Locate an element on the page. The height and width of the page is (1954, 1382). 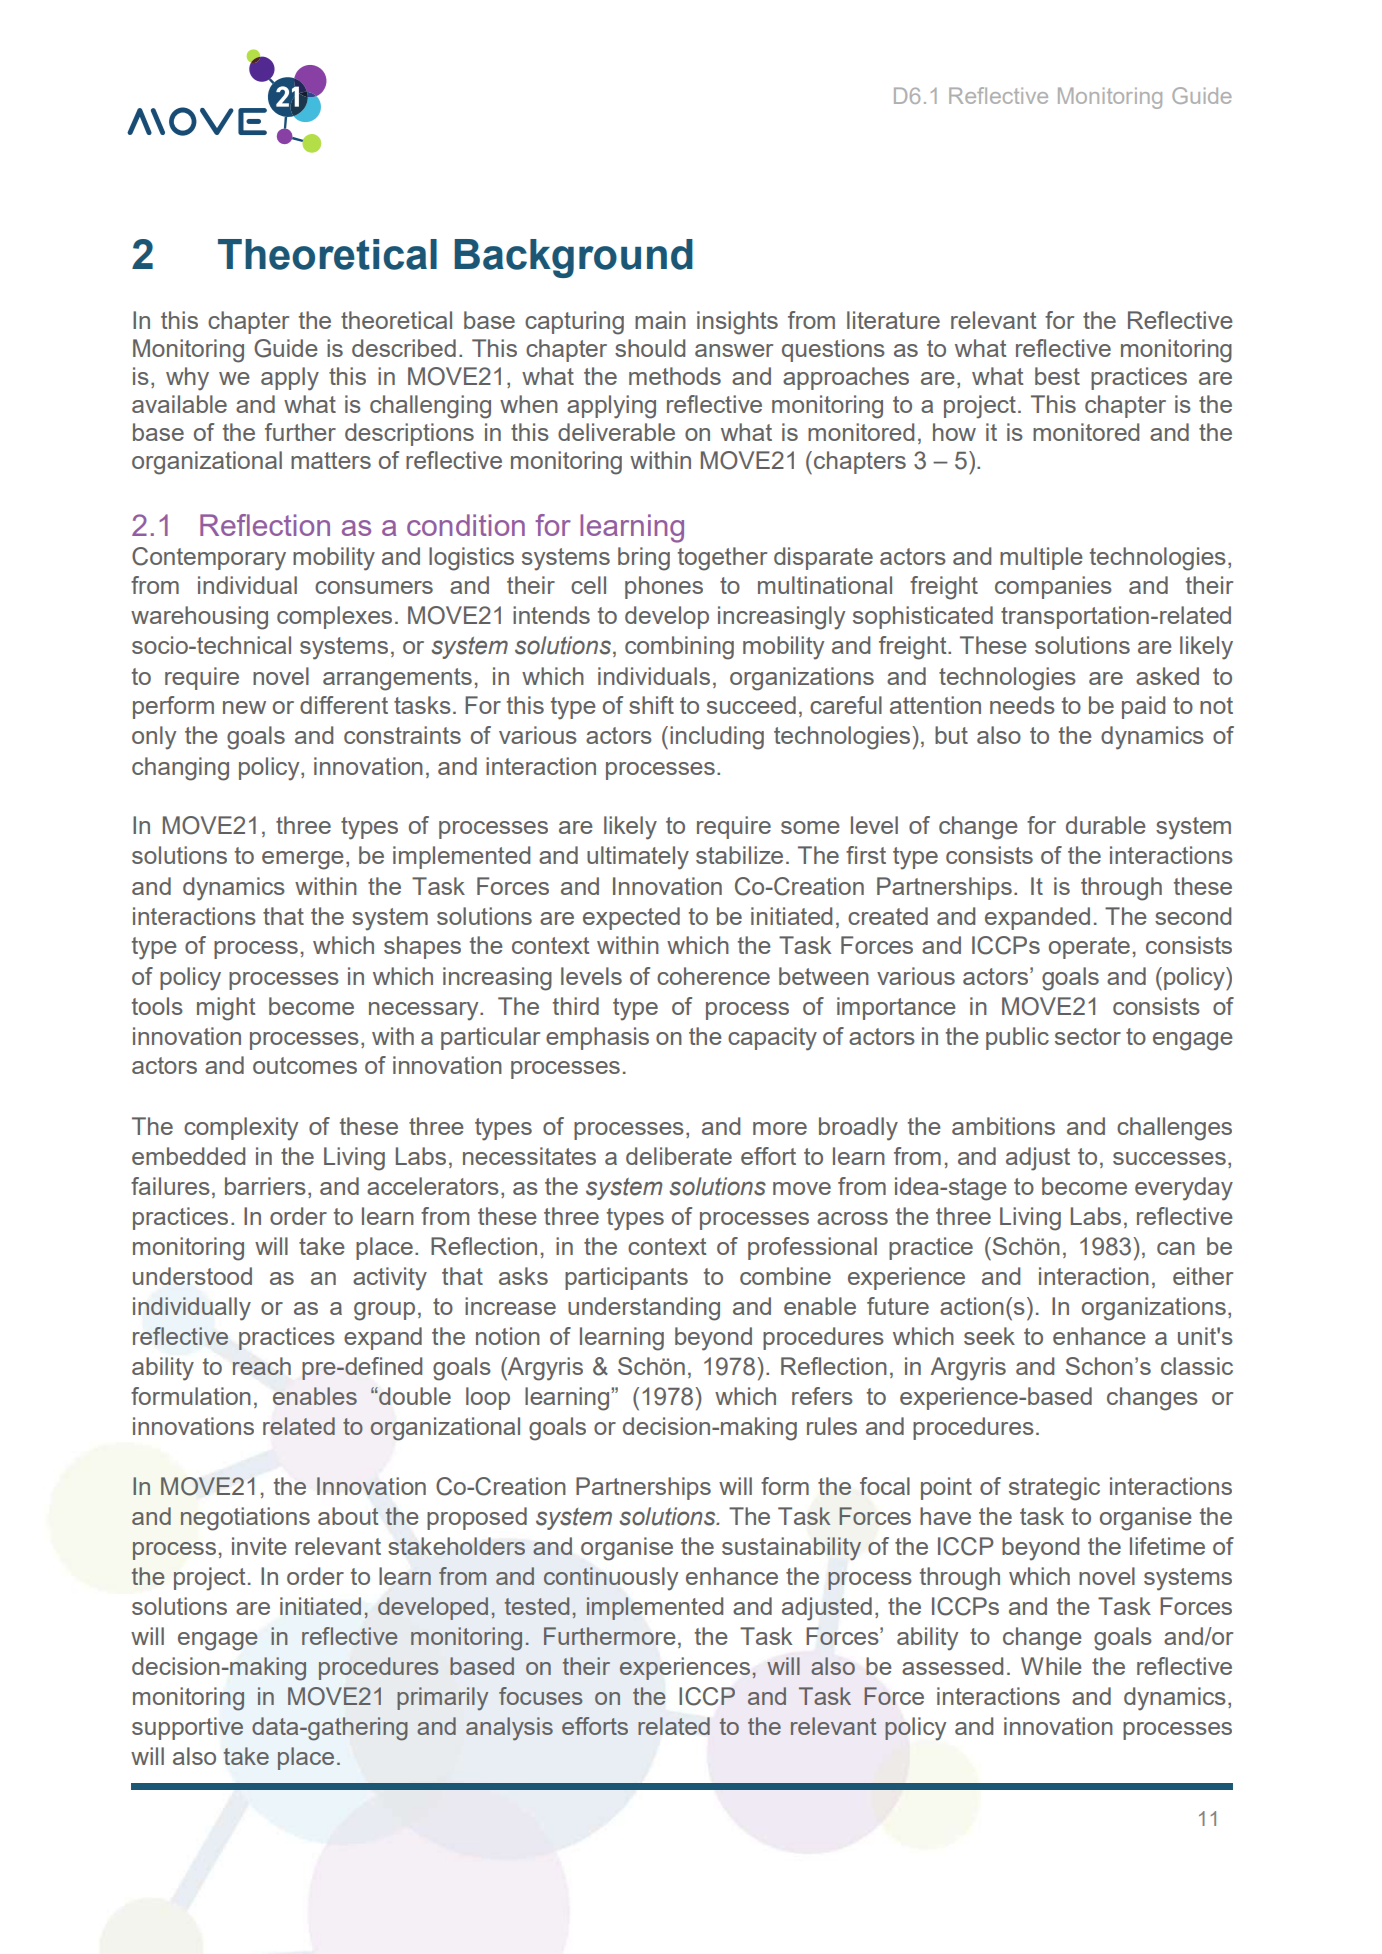
described is located at coordinates (404, 348).
